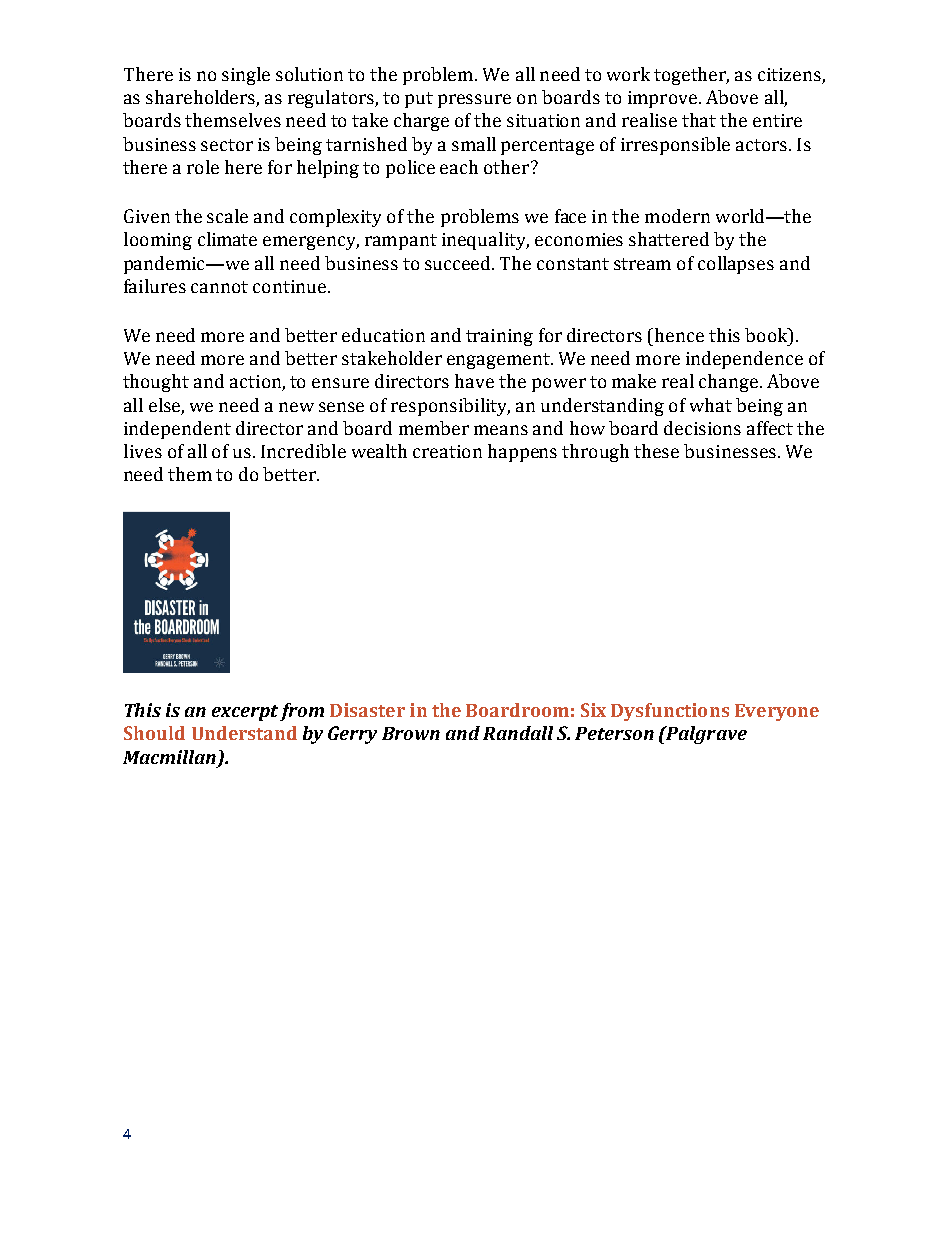 The height and width of the screenshot is (1233, 952). Describe the element at coordinates (450, 407) in the screenshot. I see `responsibility` at that location.
